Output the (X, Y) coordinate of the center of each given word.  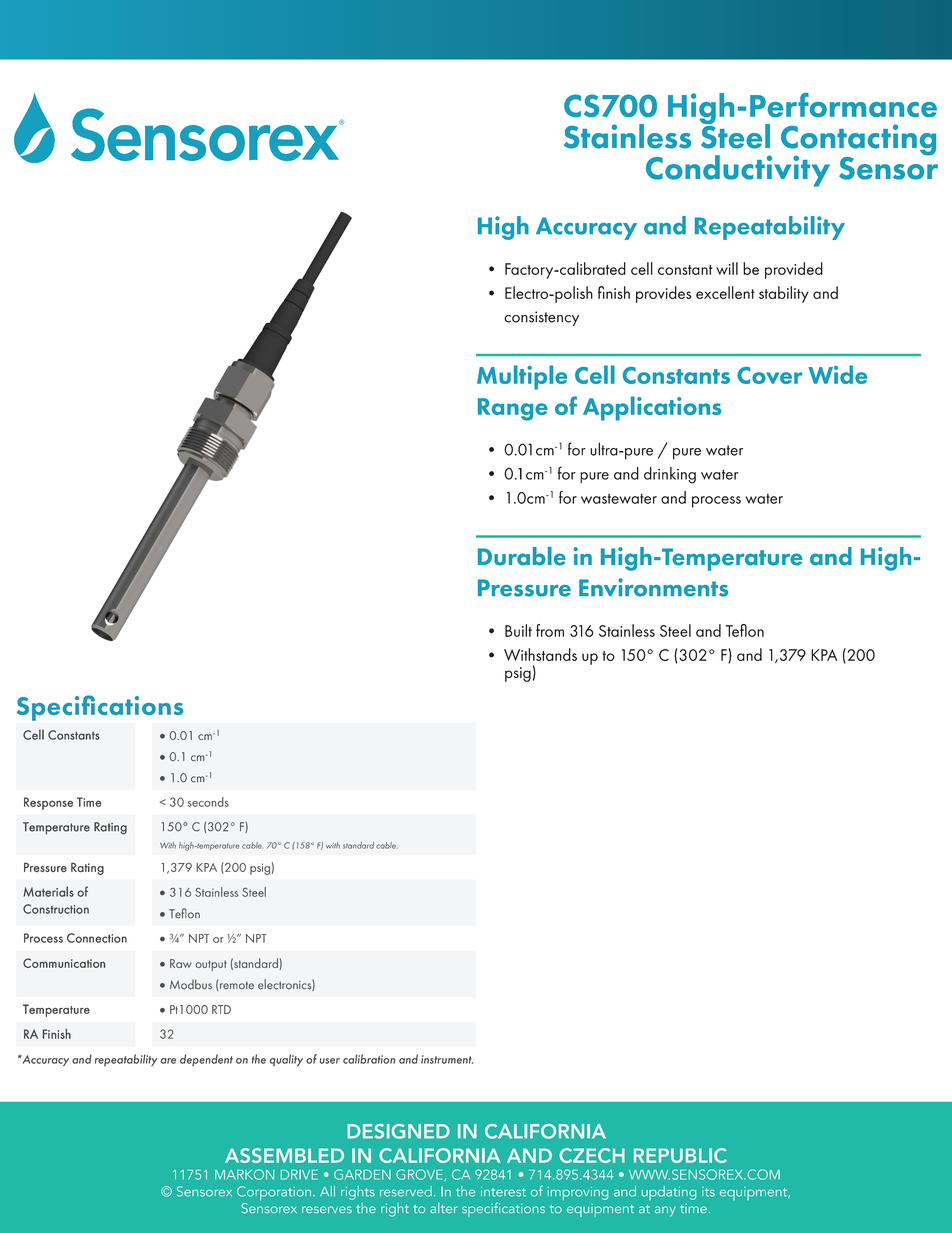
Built (518, 630)
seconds (208, 802)
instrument (447, 1059)
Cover (769, 375)
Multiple (522, 377)
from (550, 630)
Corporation (274, 1193)
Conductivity (738, 171)
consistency (541, 318)
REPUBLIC (680, 1155)
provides (663, 294)
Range (513, 409)
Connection (97, 938)
